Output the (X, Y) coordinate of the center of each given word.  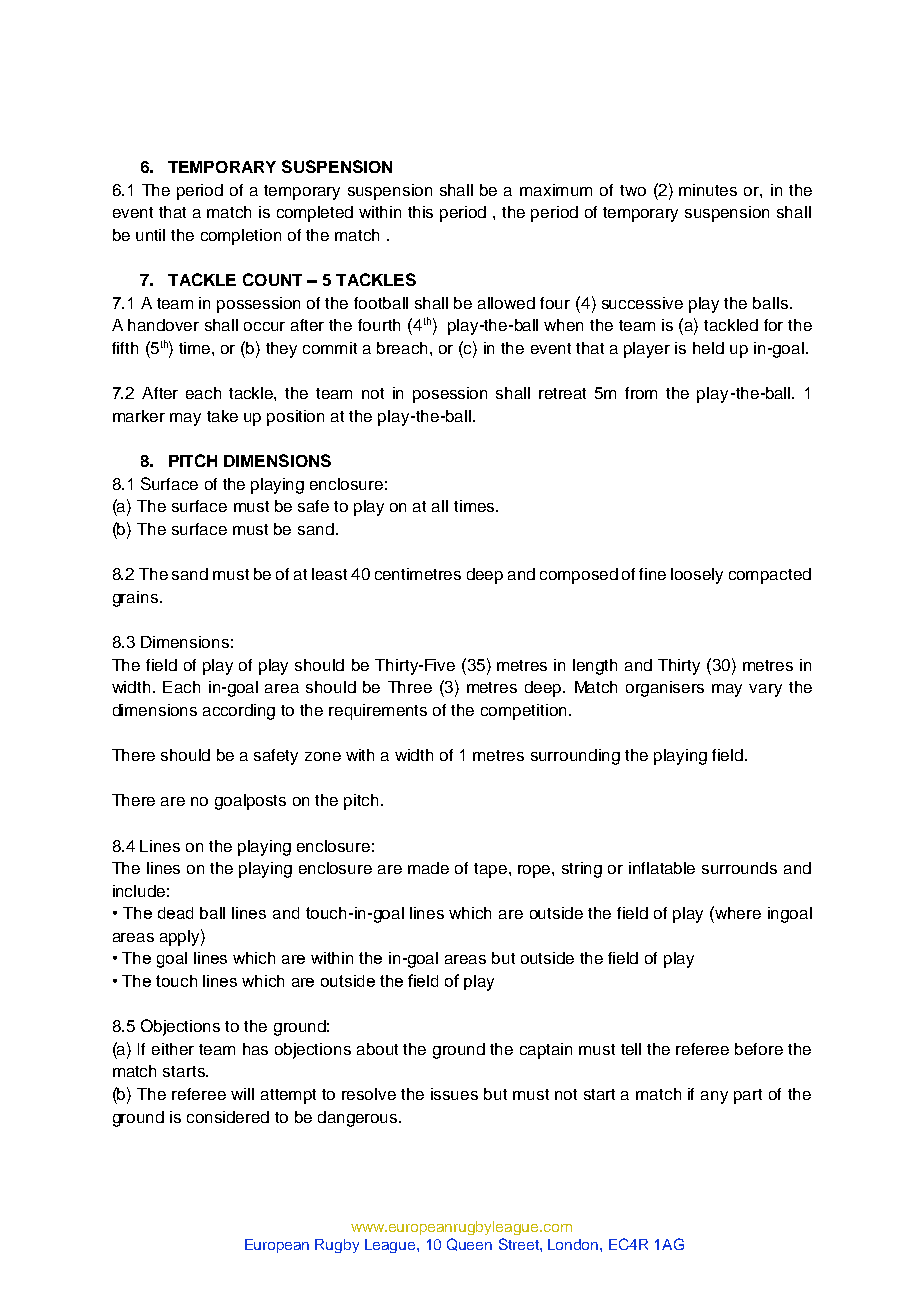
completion (241, 237)
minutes (708, 190)
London (574, 1244)
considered (228, 1117)
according (239, 712)
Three (410, 687)
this (420, 212)
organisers (665, 689)
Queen (469, 1244)
